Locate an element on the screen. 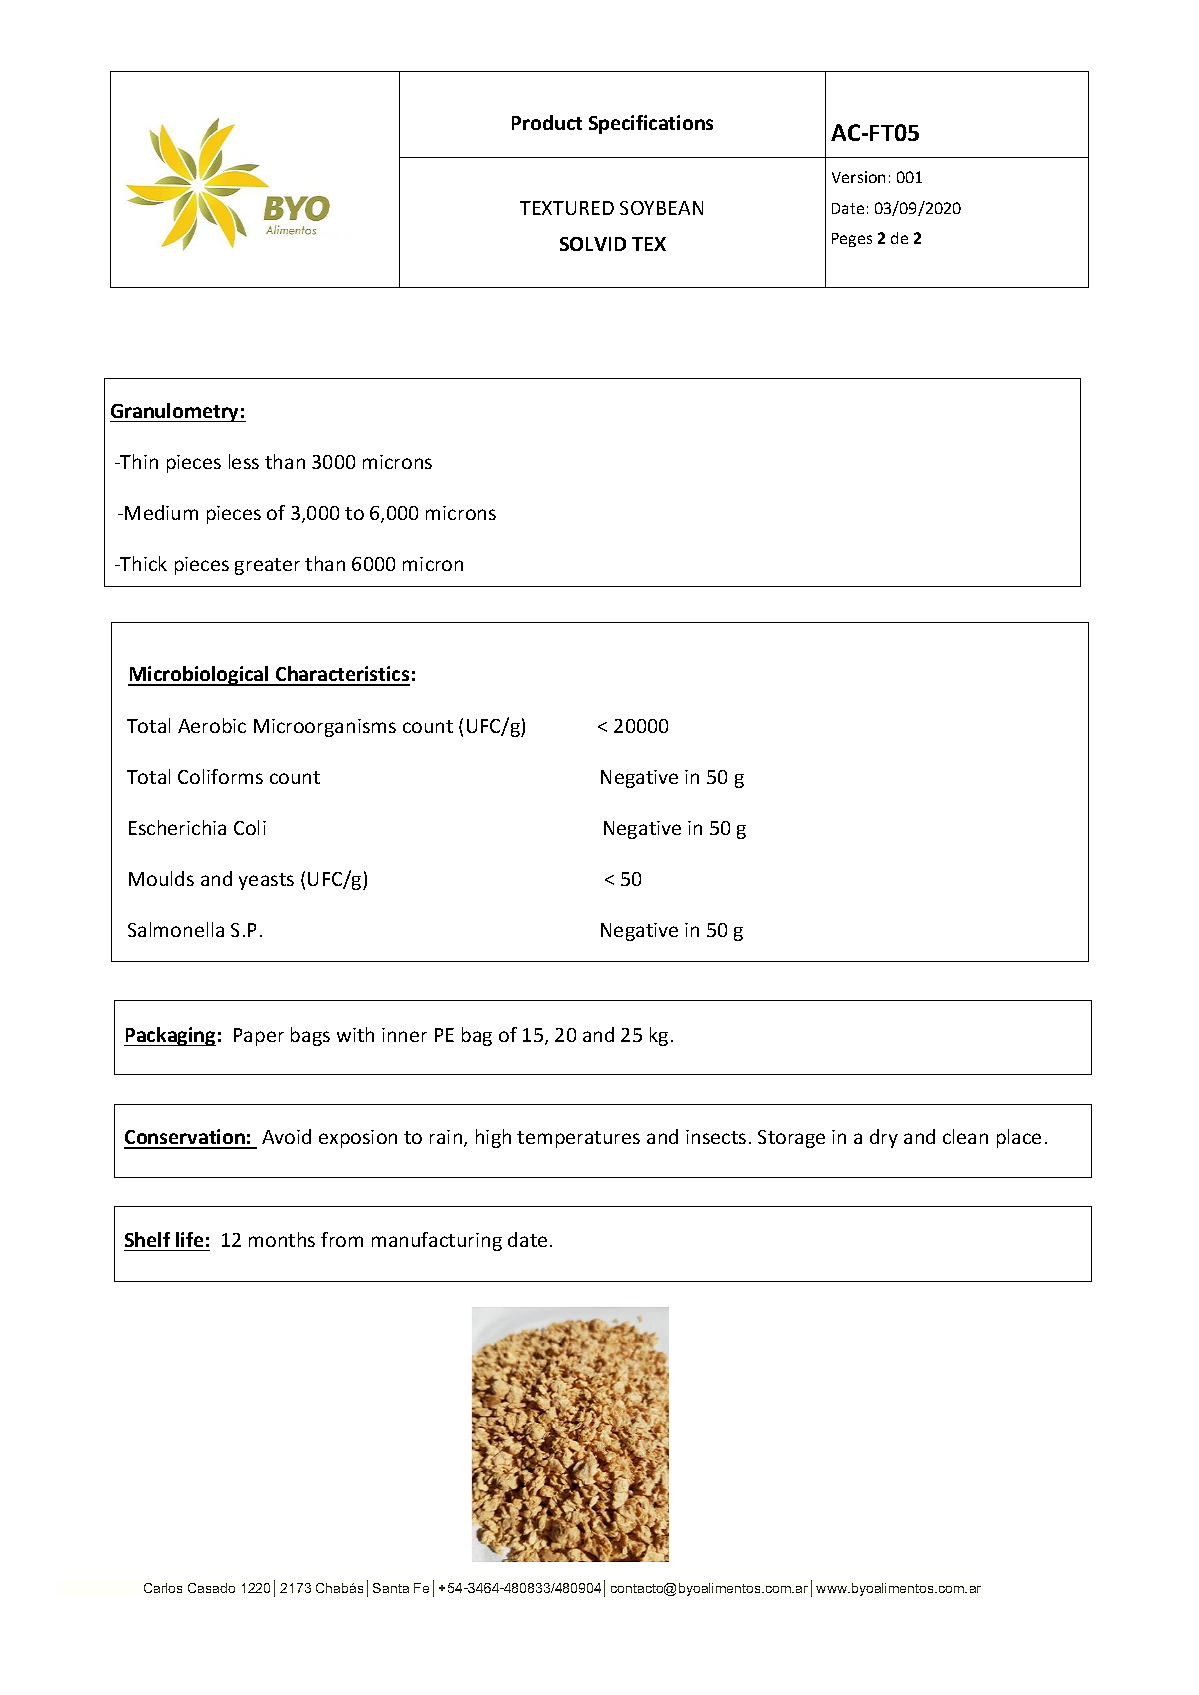 The width and height of the screenshot is (1199, 1695). TEXTURED is located at coordinates (567, 208).
